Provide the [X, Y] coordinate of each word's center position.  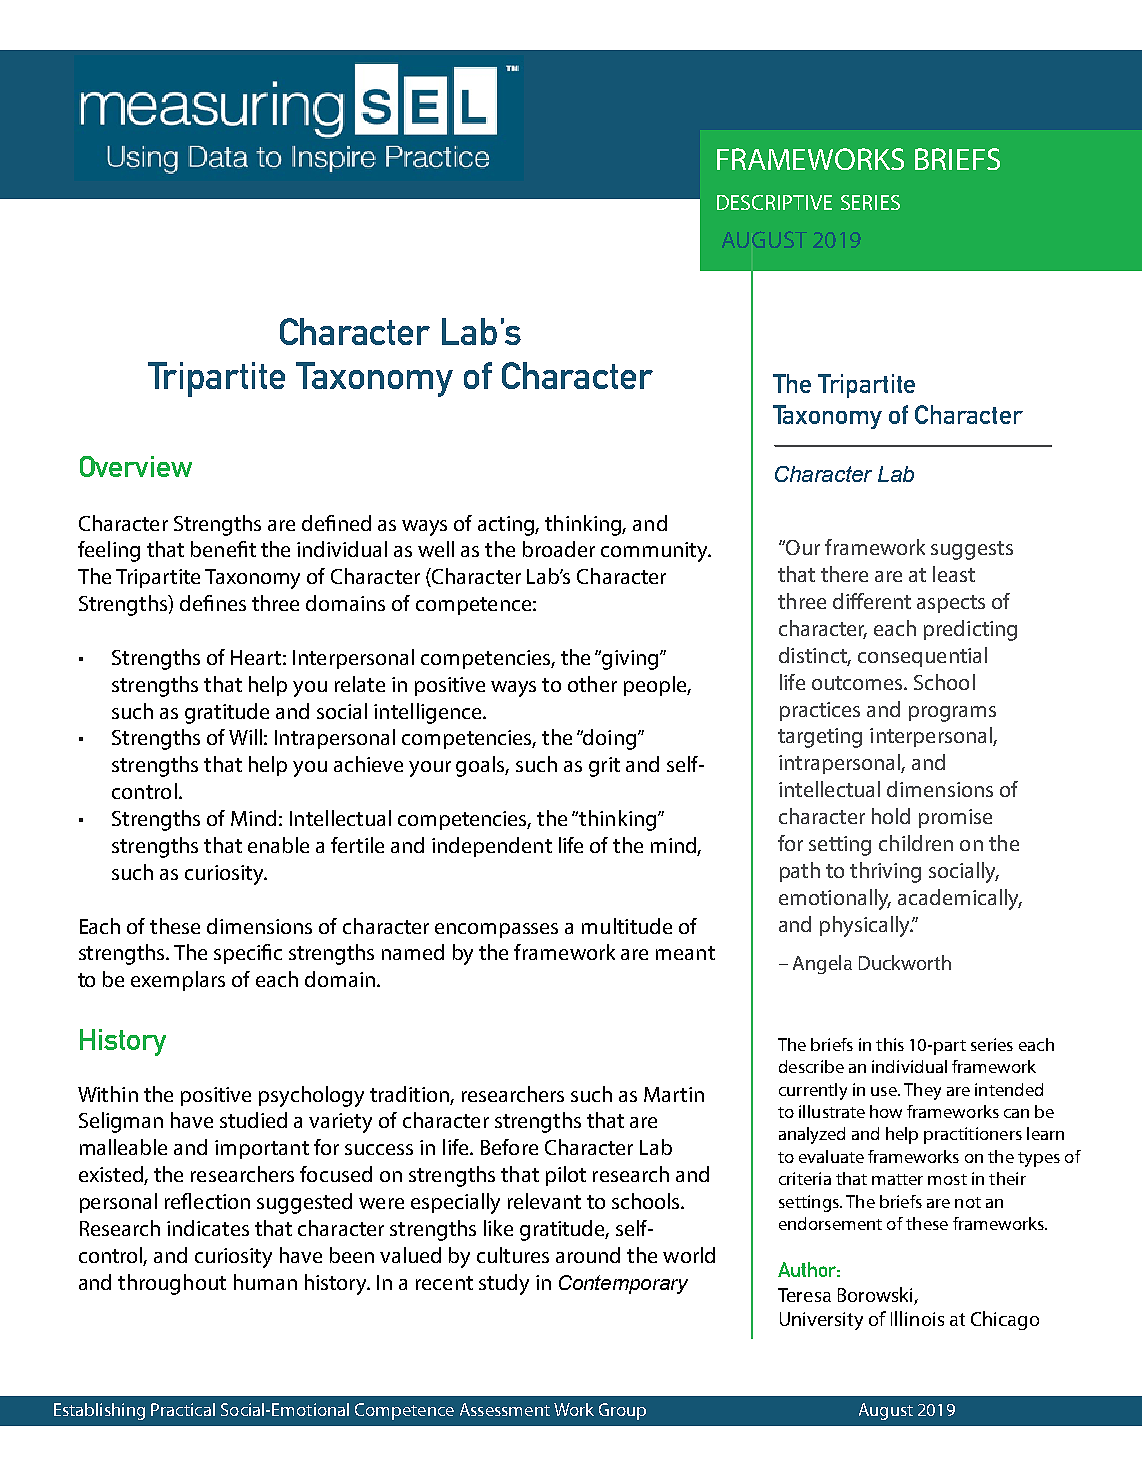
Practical [183, 1409]
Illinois [917, 1318]
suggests [972, 550]
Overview [136, 466]
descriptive [774, 202]
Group [622, 1411]
